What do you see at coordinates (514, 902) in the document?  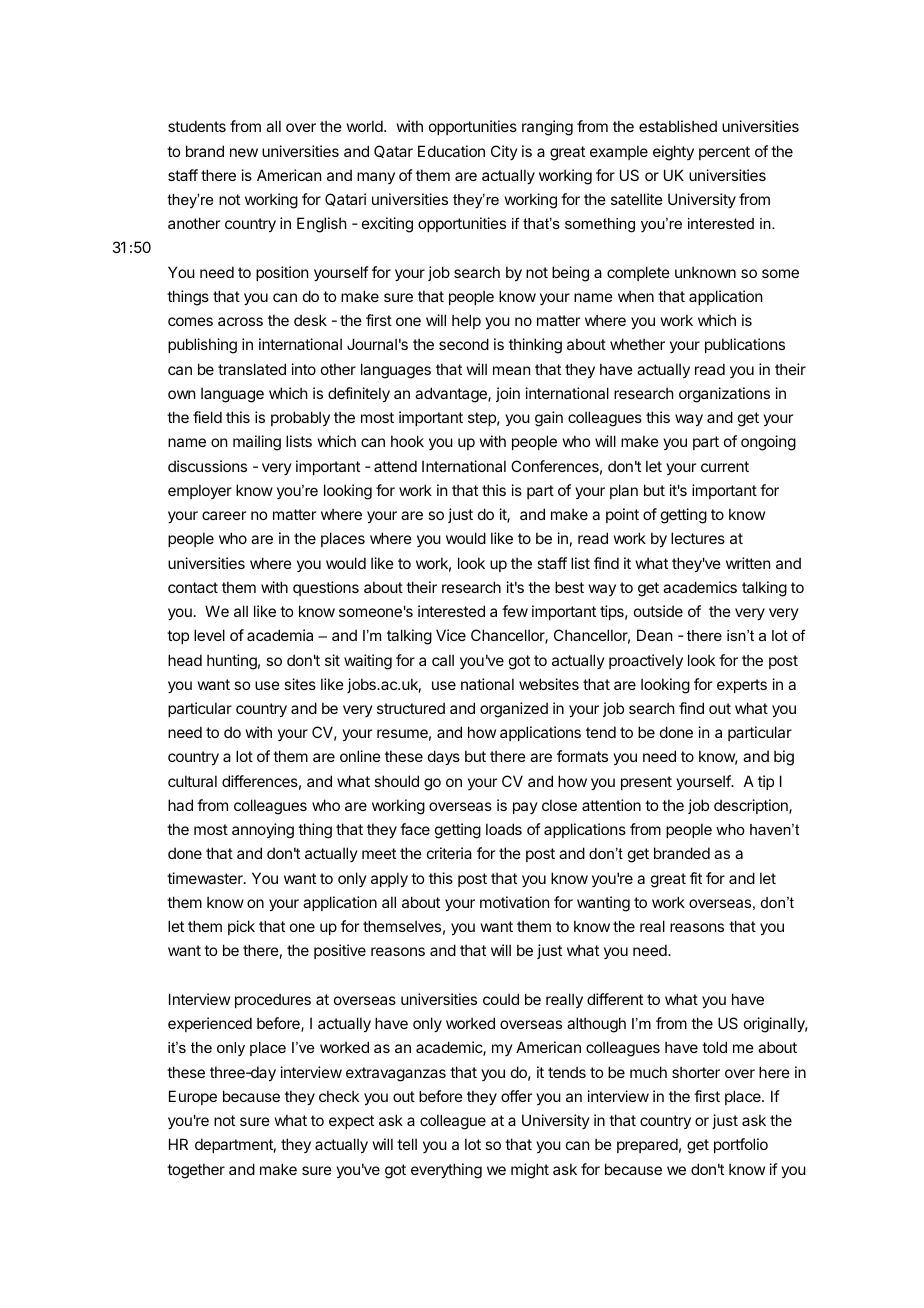 I see `motivation` at bounding box center [514, 902].
